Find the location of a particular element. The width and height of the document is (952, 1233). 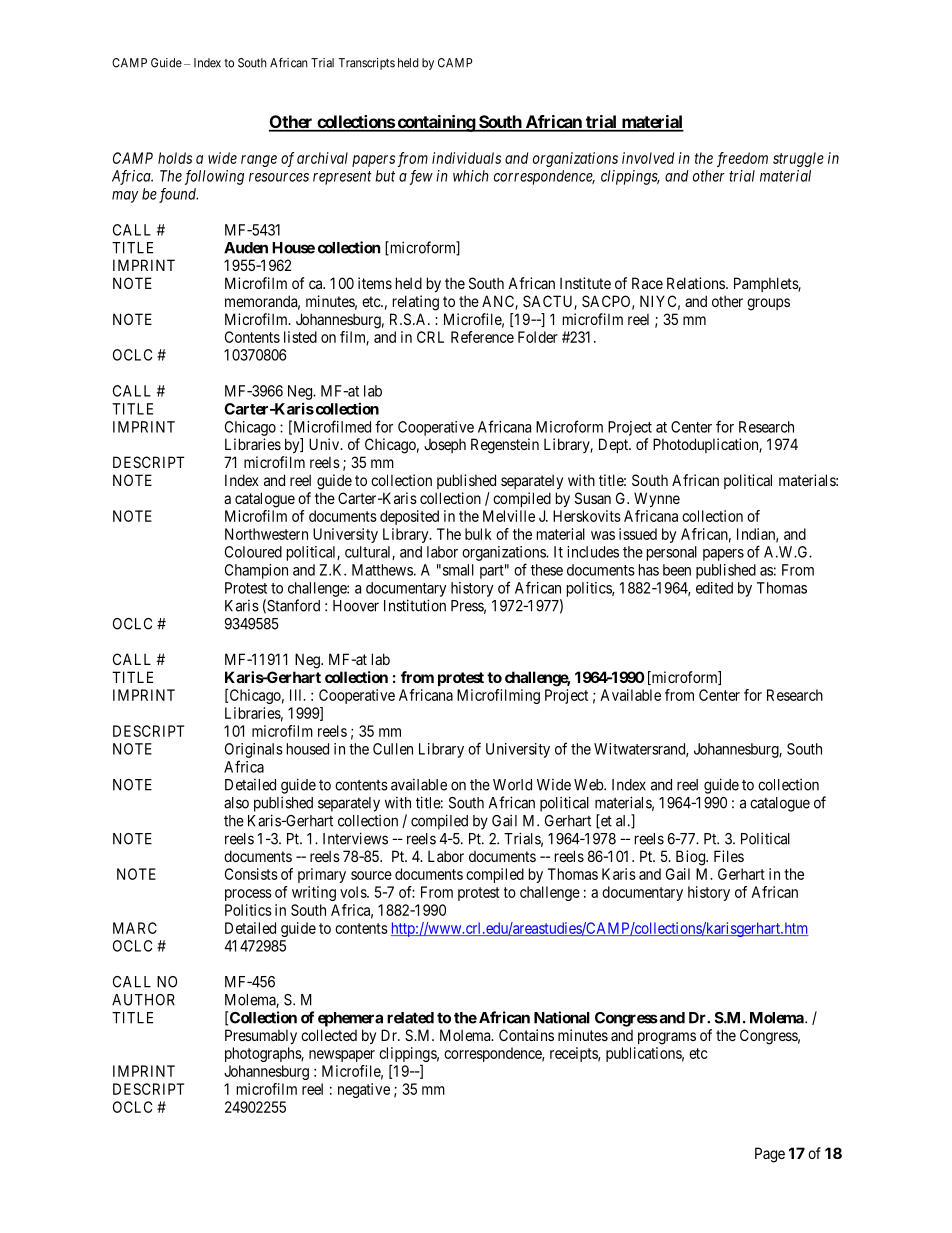

holds is located at coordinates (175, 158).
